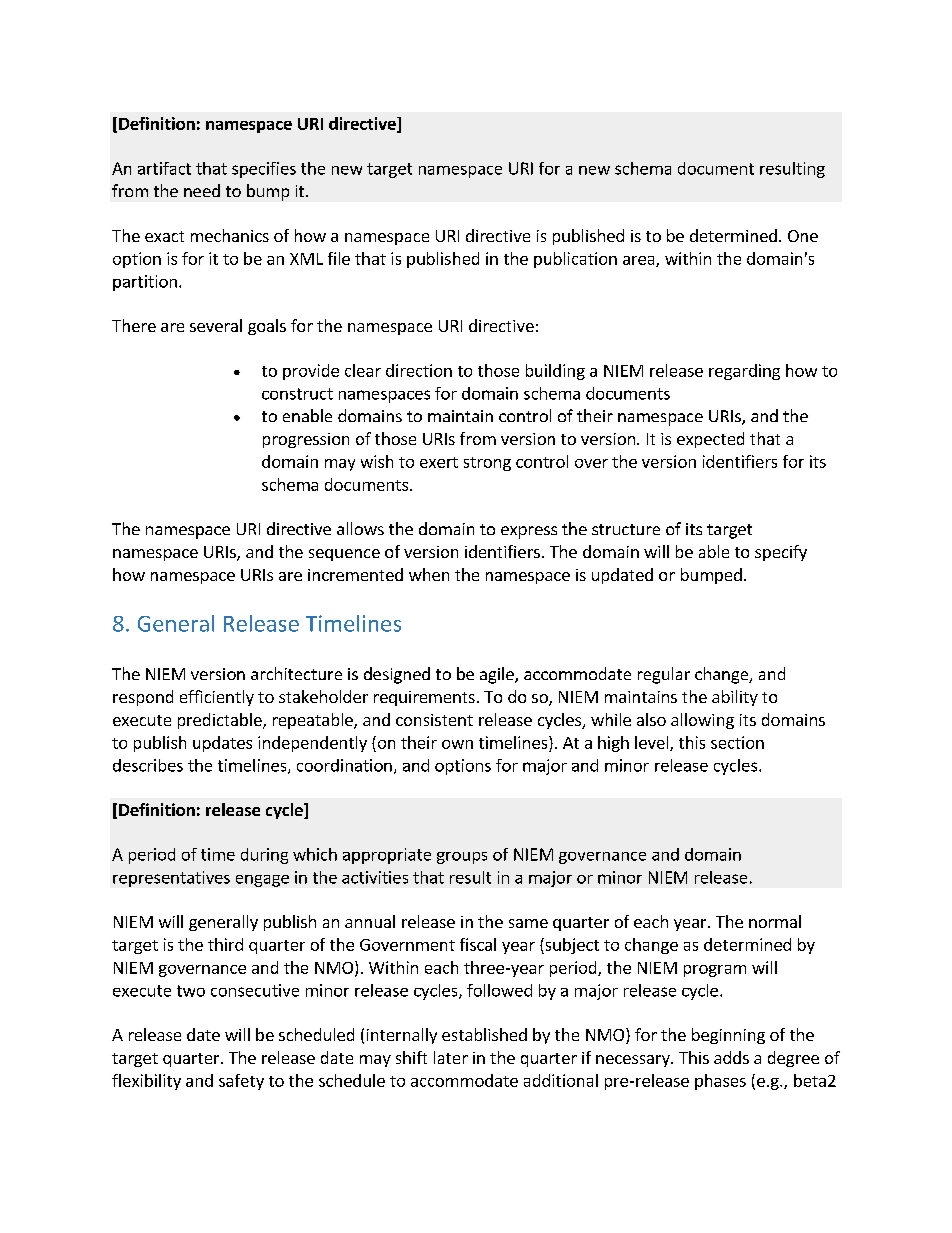  What do you see at coordinates (457, 744) in the page?
I see `own` at bounding box center [457, 744].
